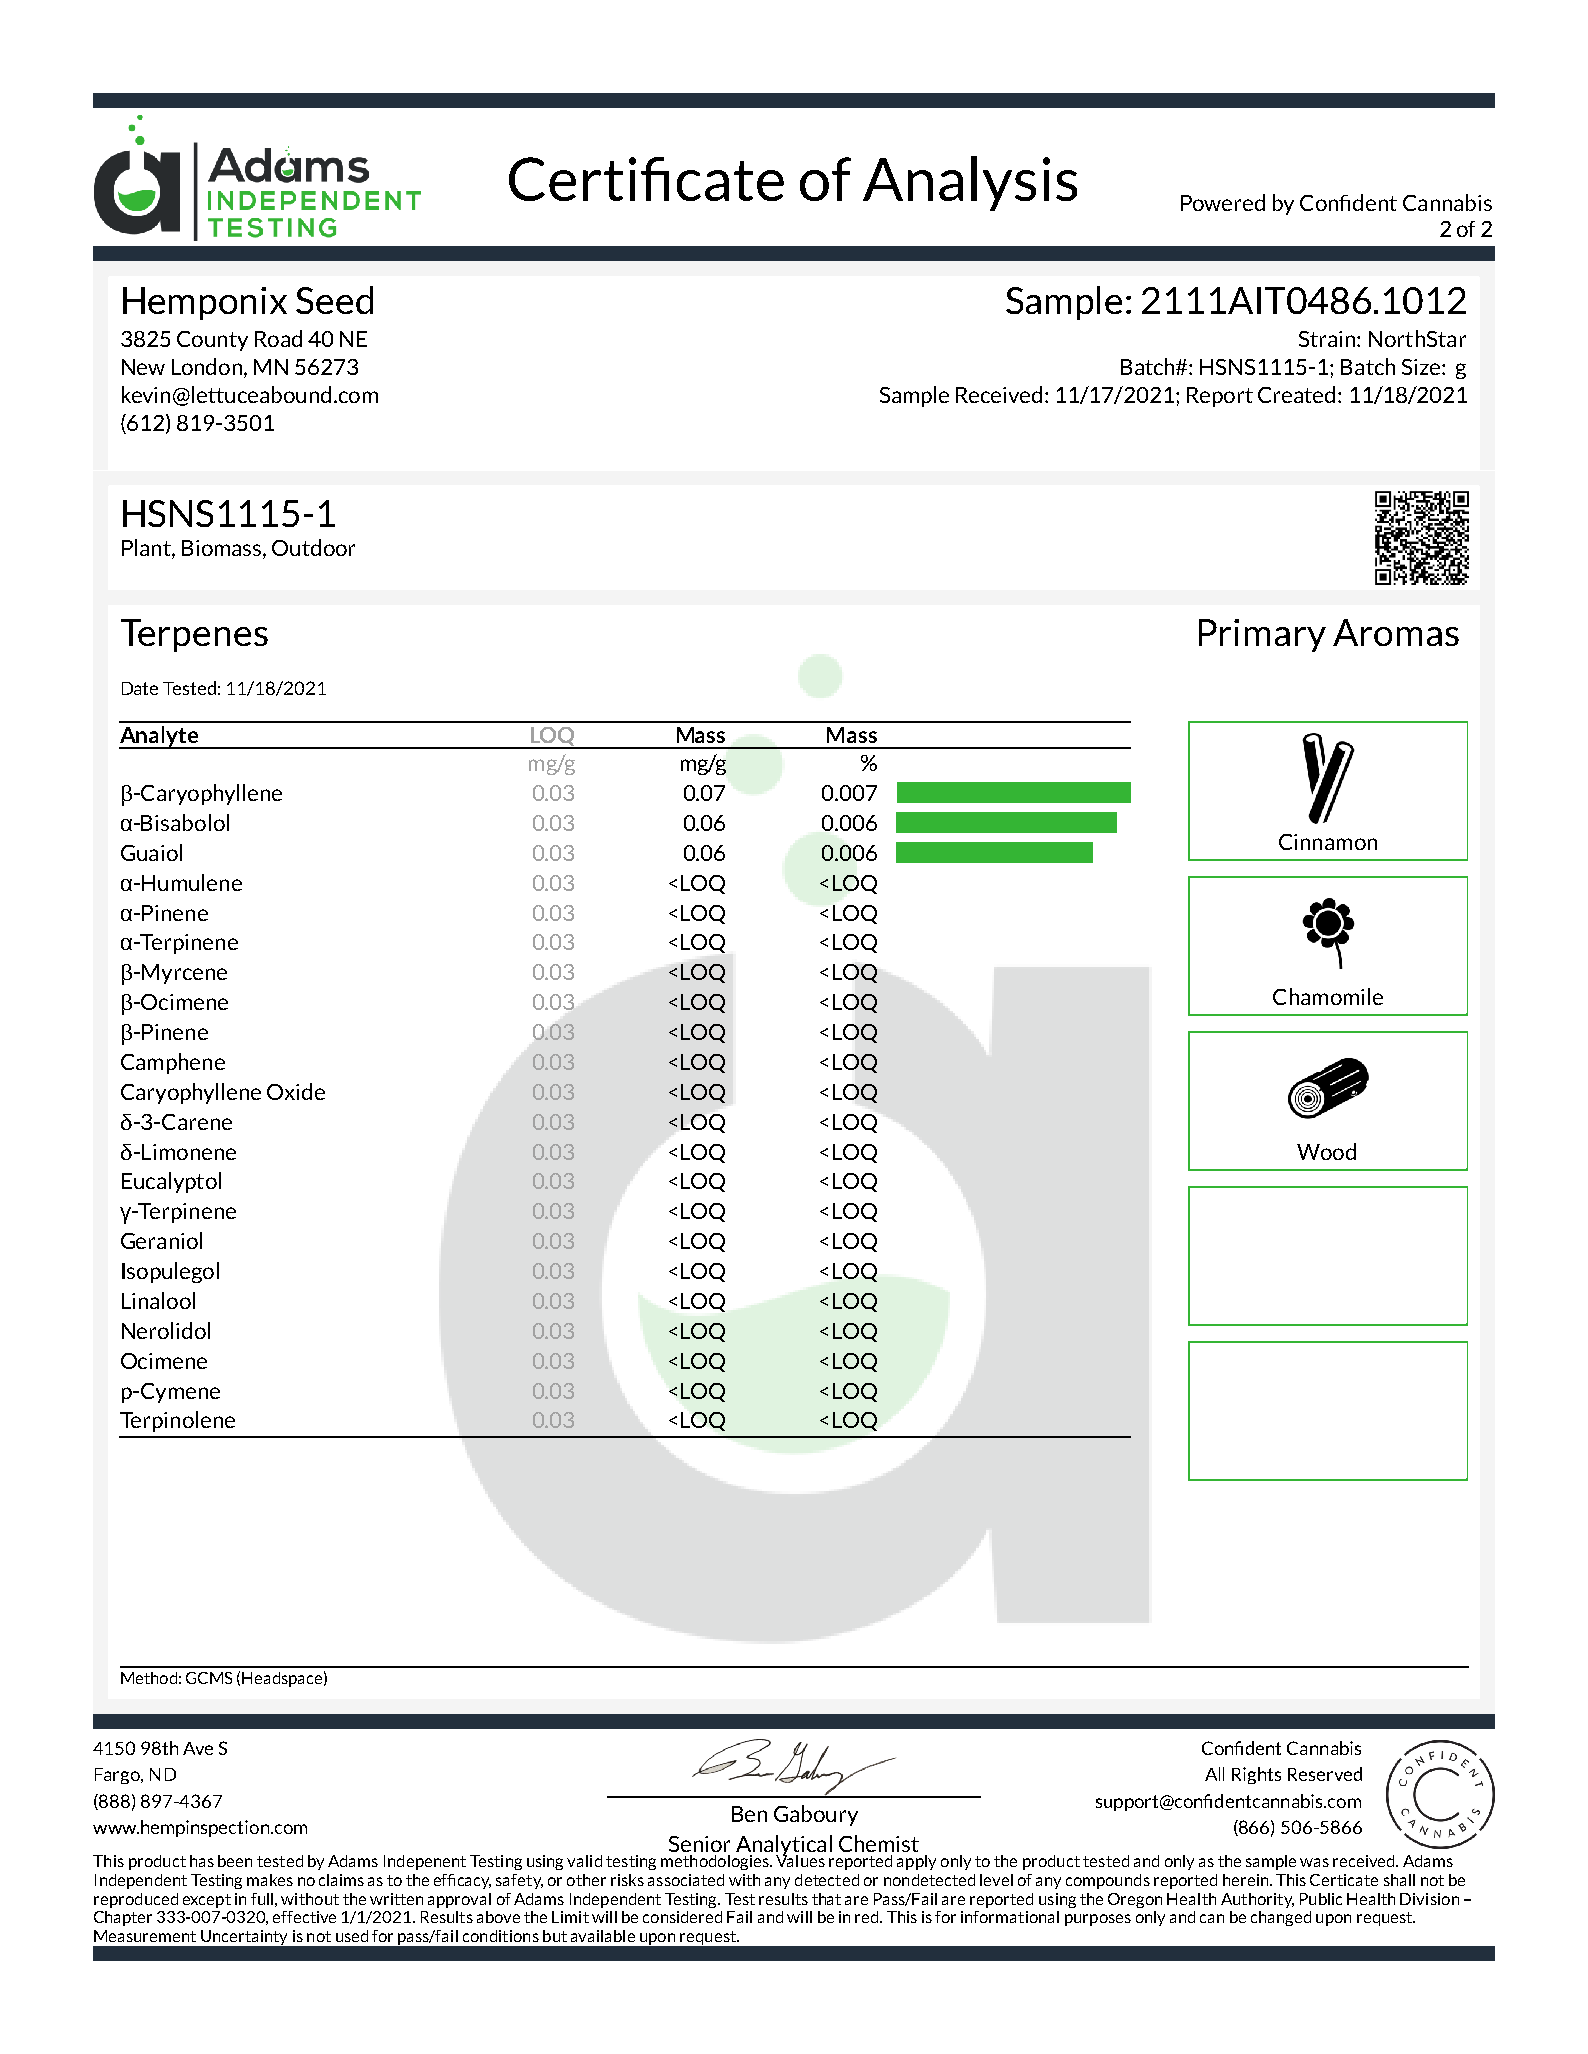 Image resolution: width=1588 pixels, height=2054 pixels. I want to click on Analyte, so click(159, 737).
